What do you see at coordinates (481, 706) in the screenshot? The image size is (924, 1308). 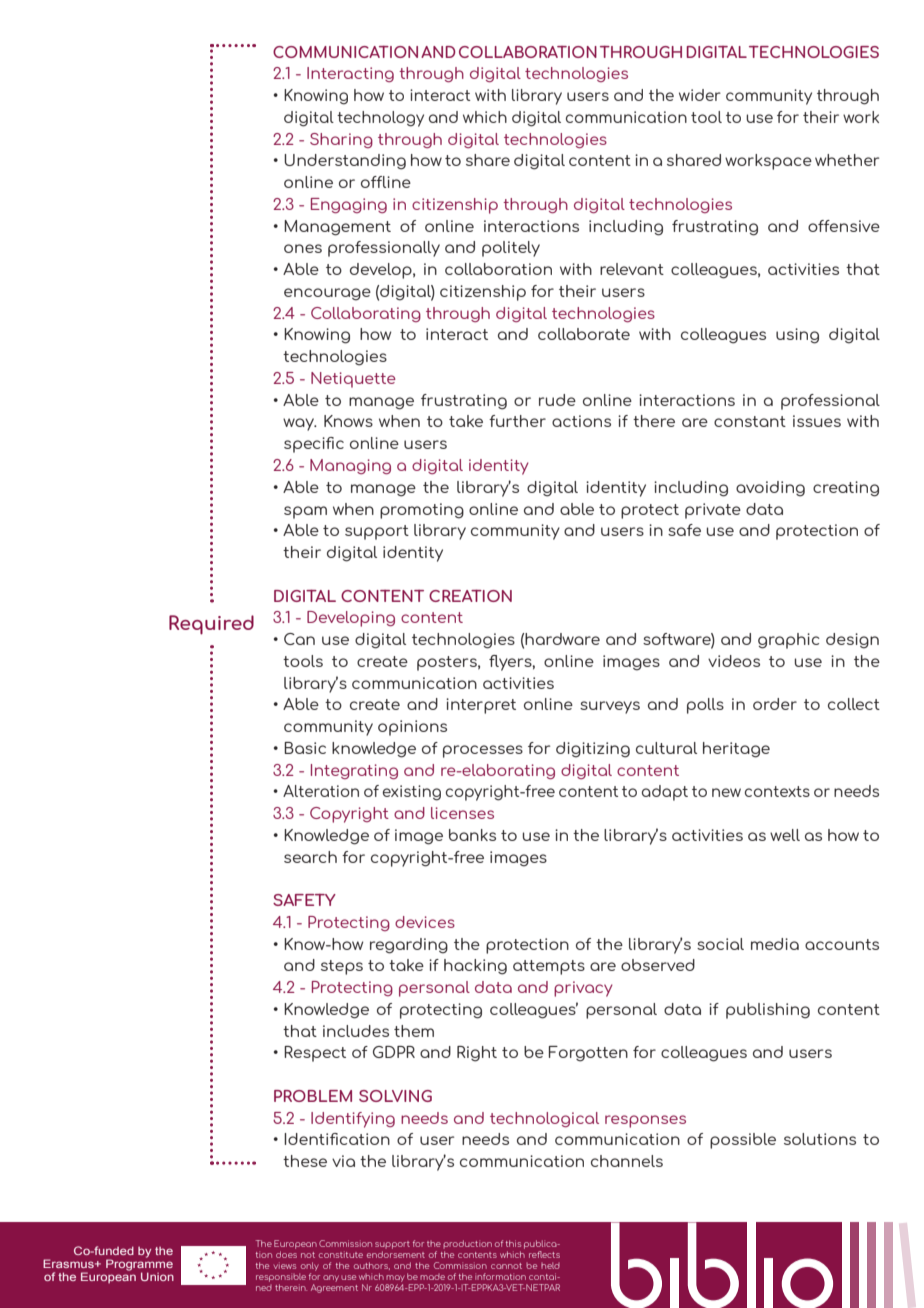 I see `interpret` at bounding box center [481, 706].
